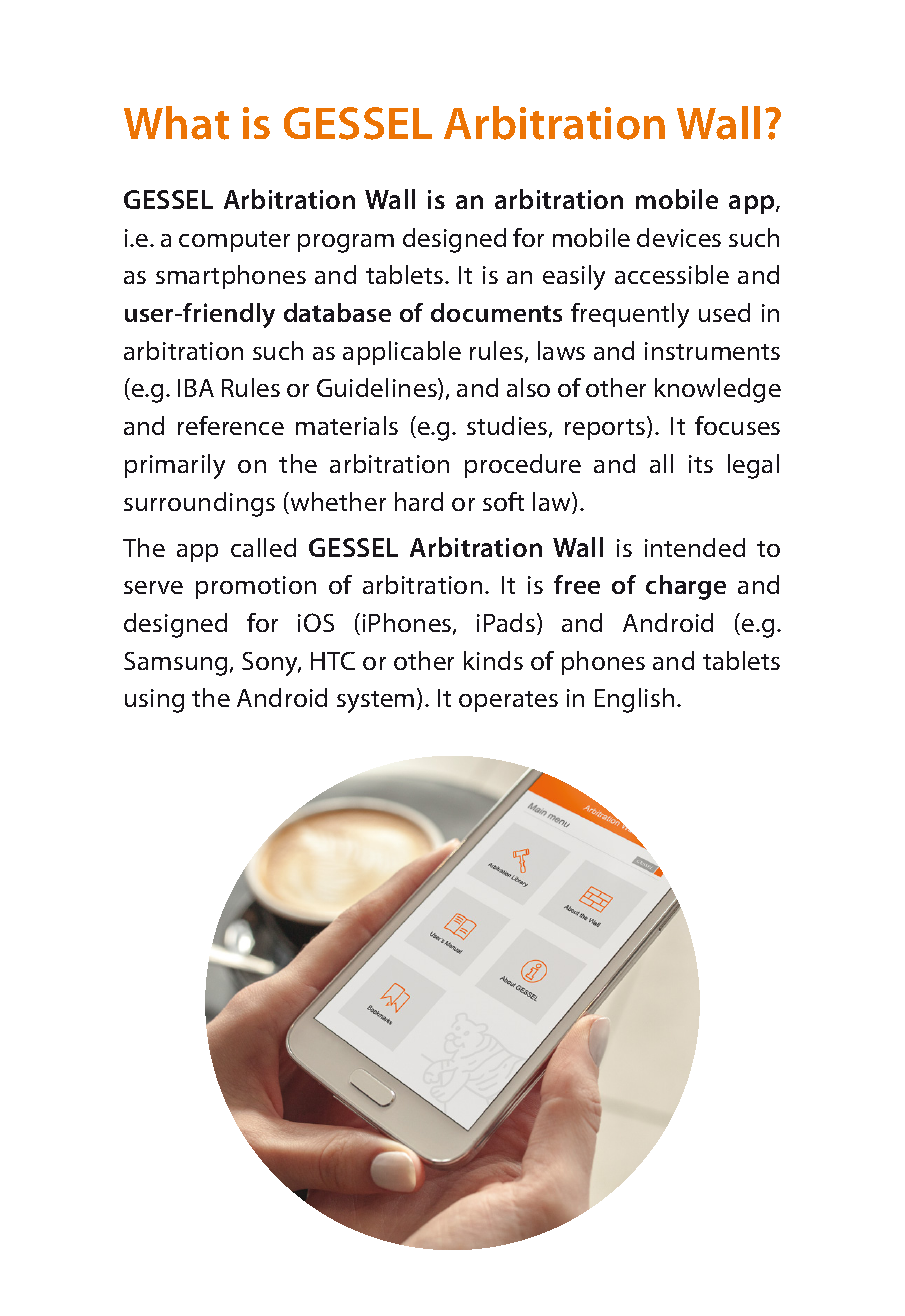 The width and height of the page is (905, 1316). What do you see at coordinates (231, 425) in the page?
I see `reference` at bounding box center [231, 425].
